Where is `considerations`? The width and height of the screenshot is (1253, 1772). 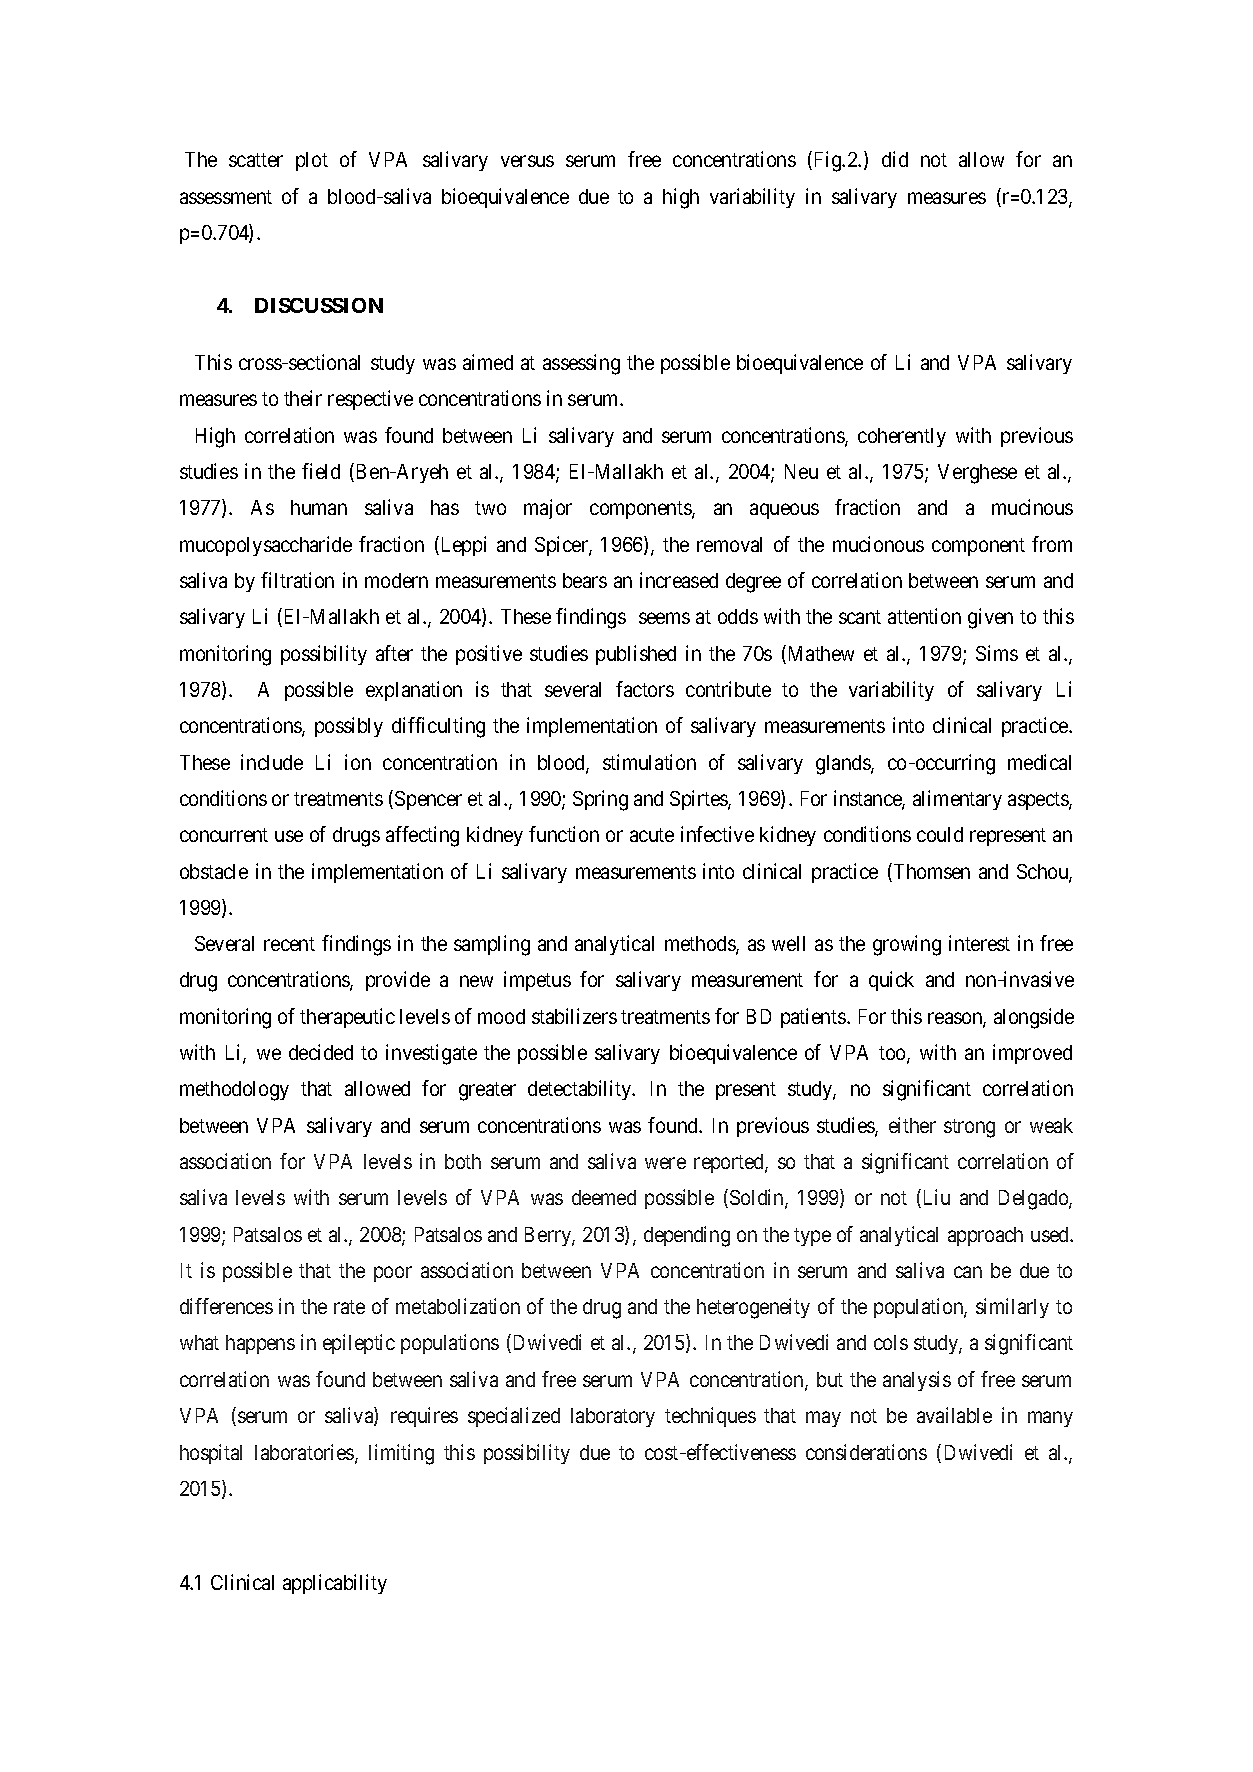 considerations is located at coordinates (866, 1452).
